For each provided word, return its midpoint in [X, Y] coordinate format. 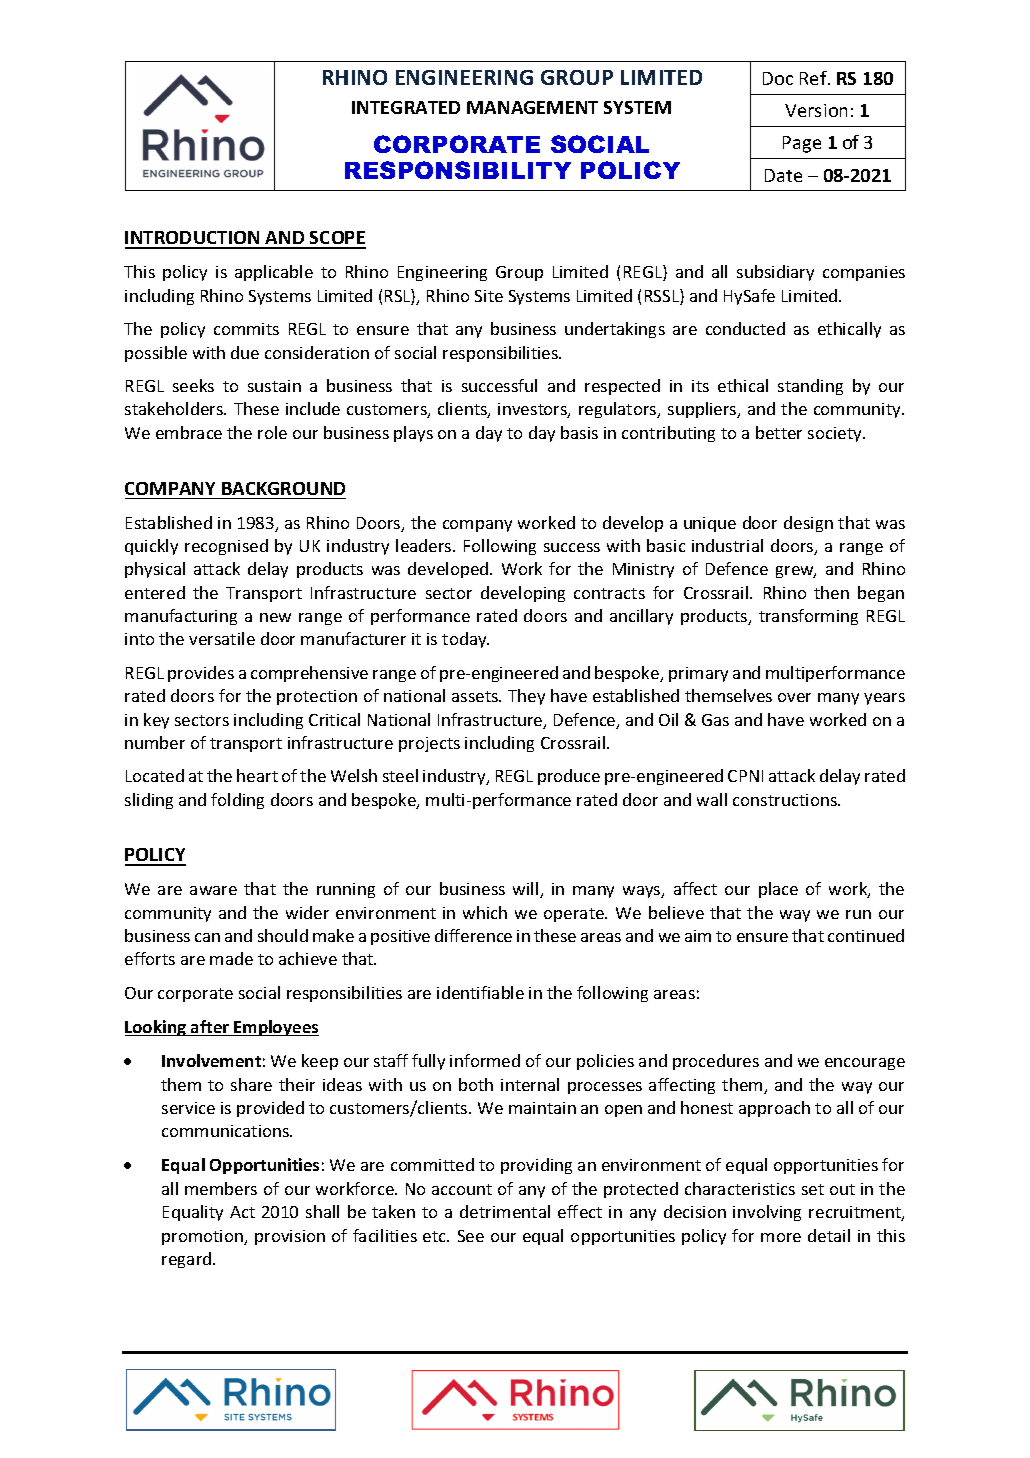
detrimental [505, 1211]
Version [816, 110]
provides [201, 674]
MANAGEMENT [532, 107]
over [794, 697]
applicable [274, 273]
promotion [203, 1237]
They [526, 697]
